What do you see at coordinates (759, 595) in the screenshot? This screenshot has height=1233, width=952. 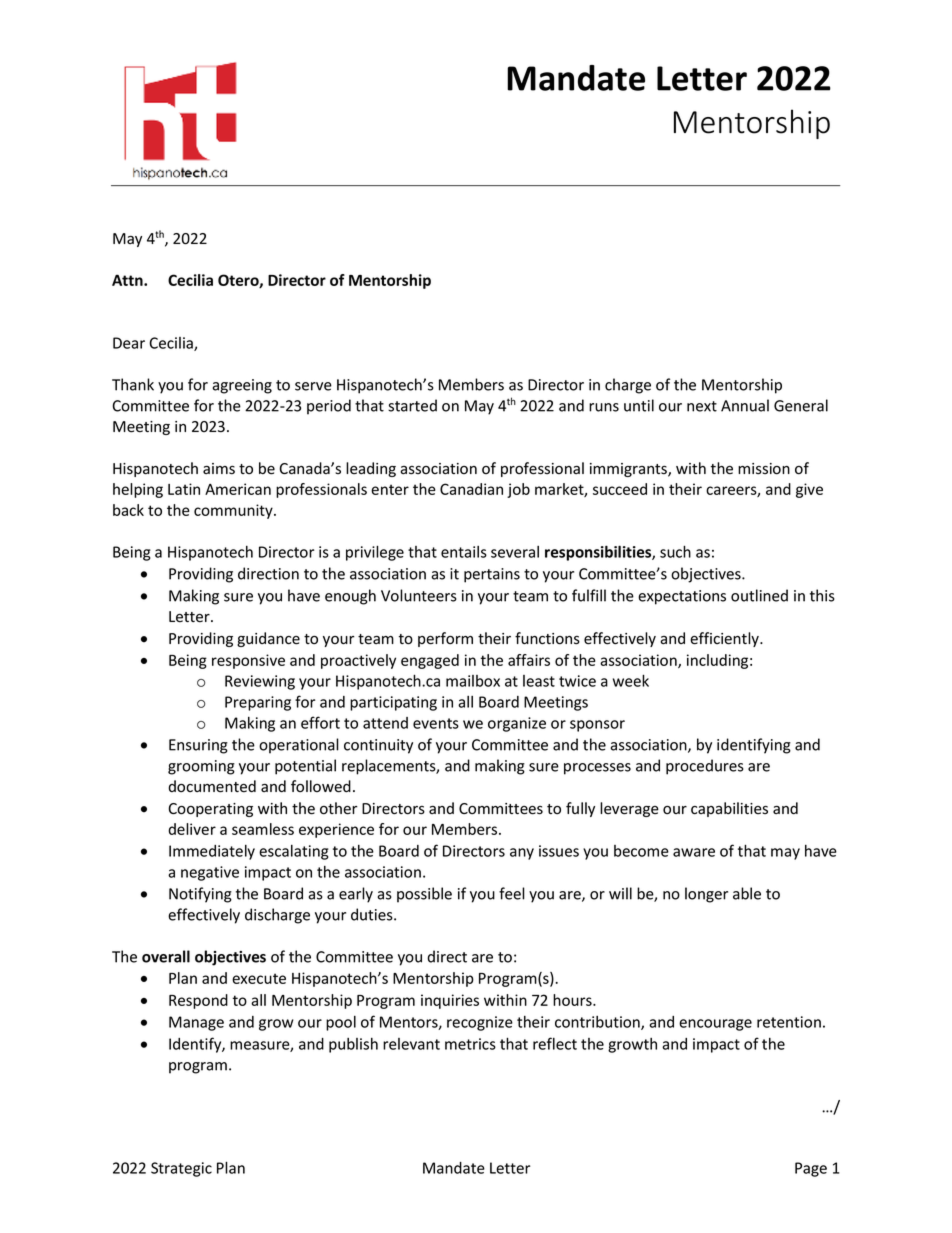 I see `outlined` at bounding box center [759, 595].
